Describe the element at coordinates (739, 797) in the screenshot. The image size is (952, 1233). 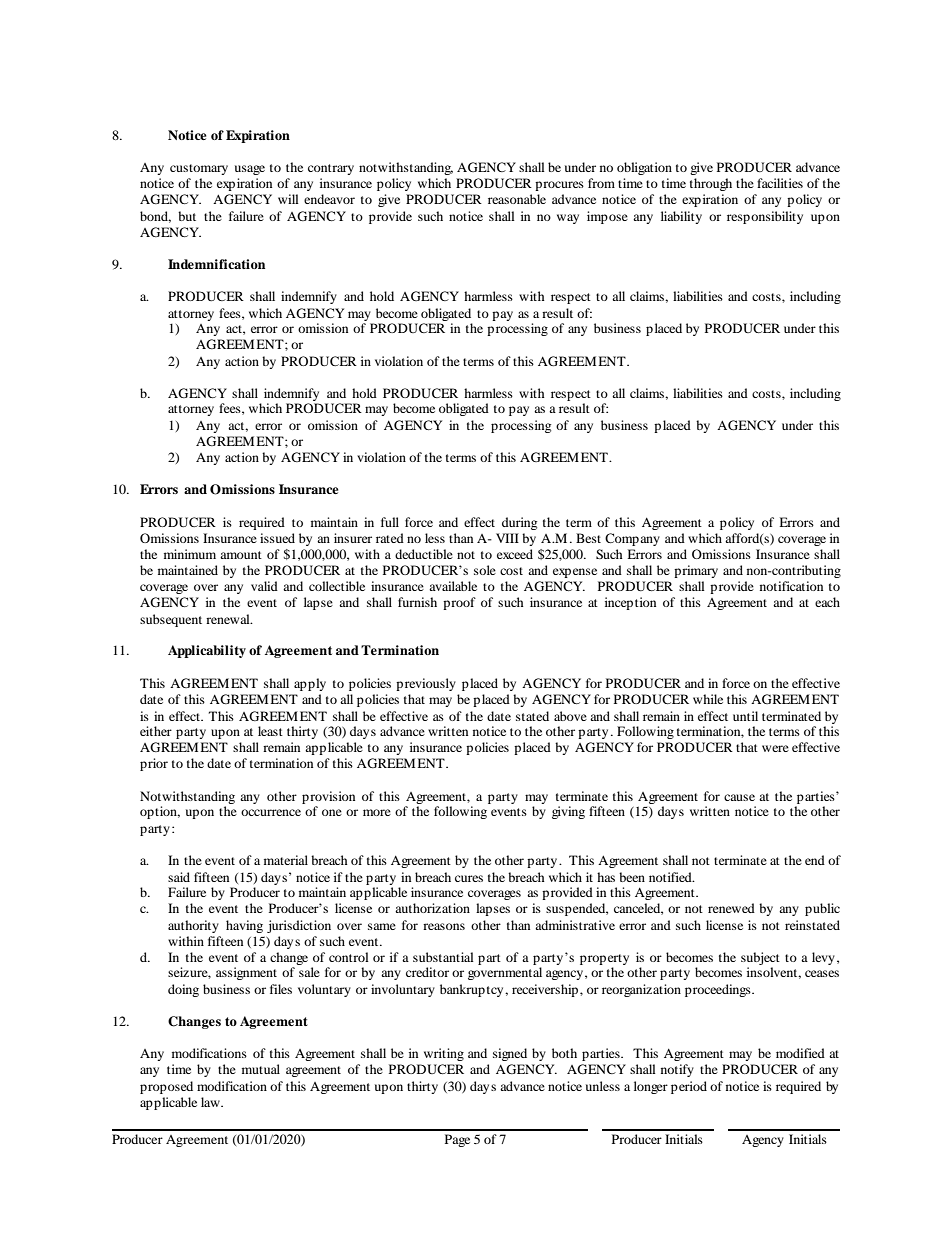
I see `cause` at that location.
